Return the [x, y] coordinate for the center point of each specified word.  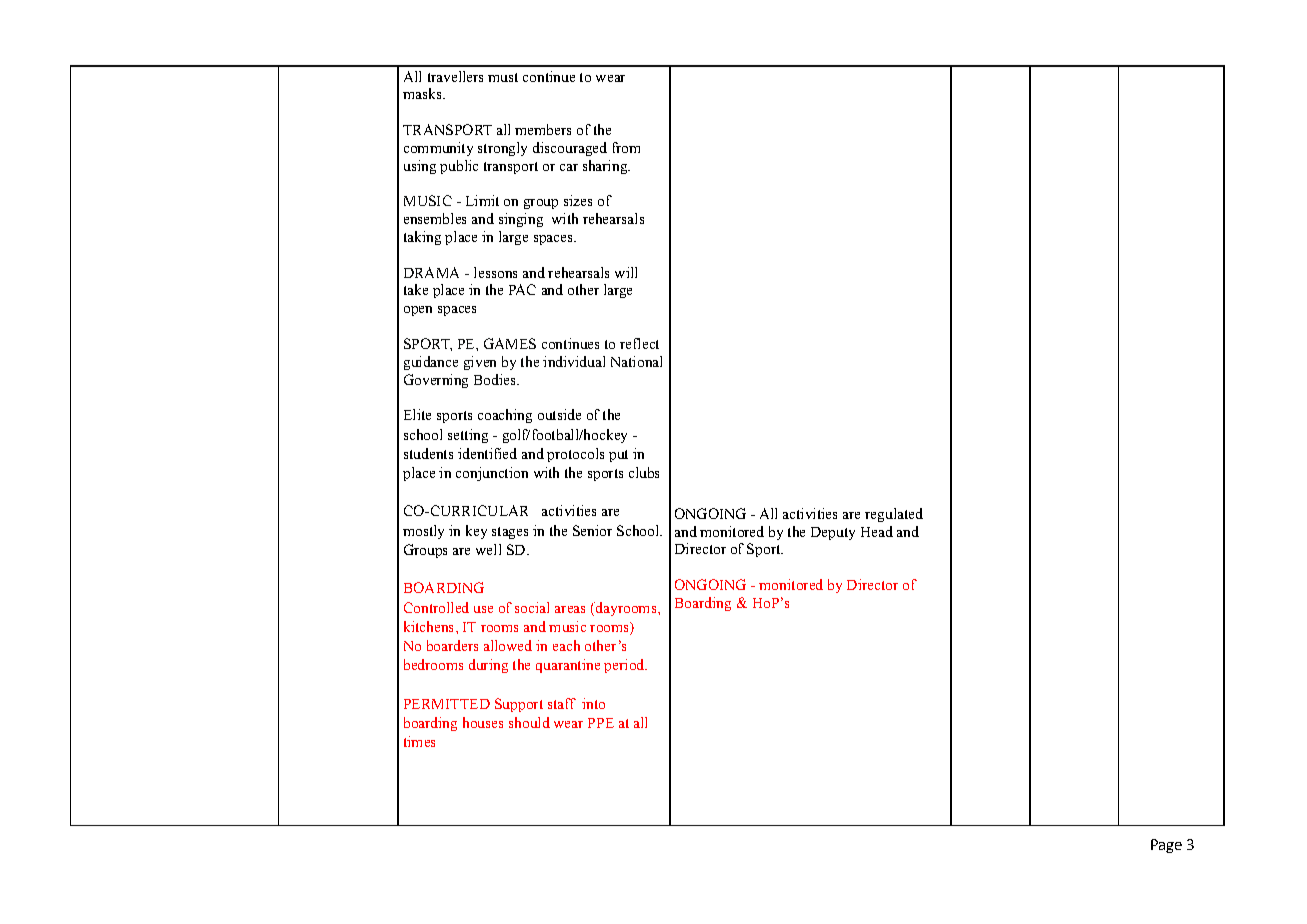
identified [487, 453]
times [419, 741]
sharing [606, 167]
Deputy [833, 533]
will [626, 272]
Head [877, 531]
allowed [508, 645]
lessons [495, 272]
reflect [639, 343]
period [625, 666]
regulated [894, 515]
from [626, 147]
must [503, 77]
